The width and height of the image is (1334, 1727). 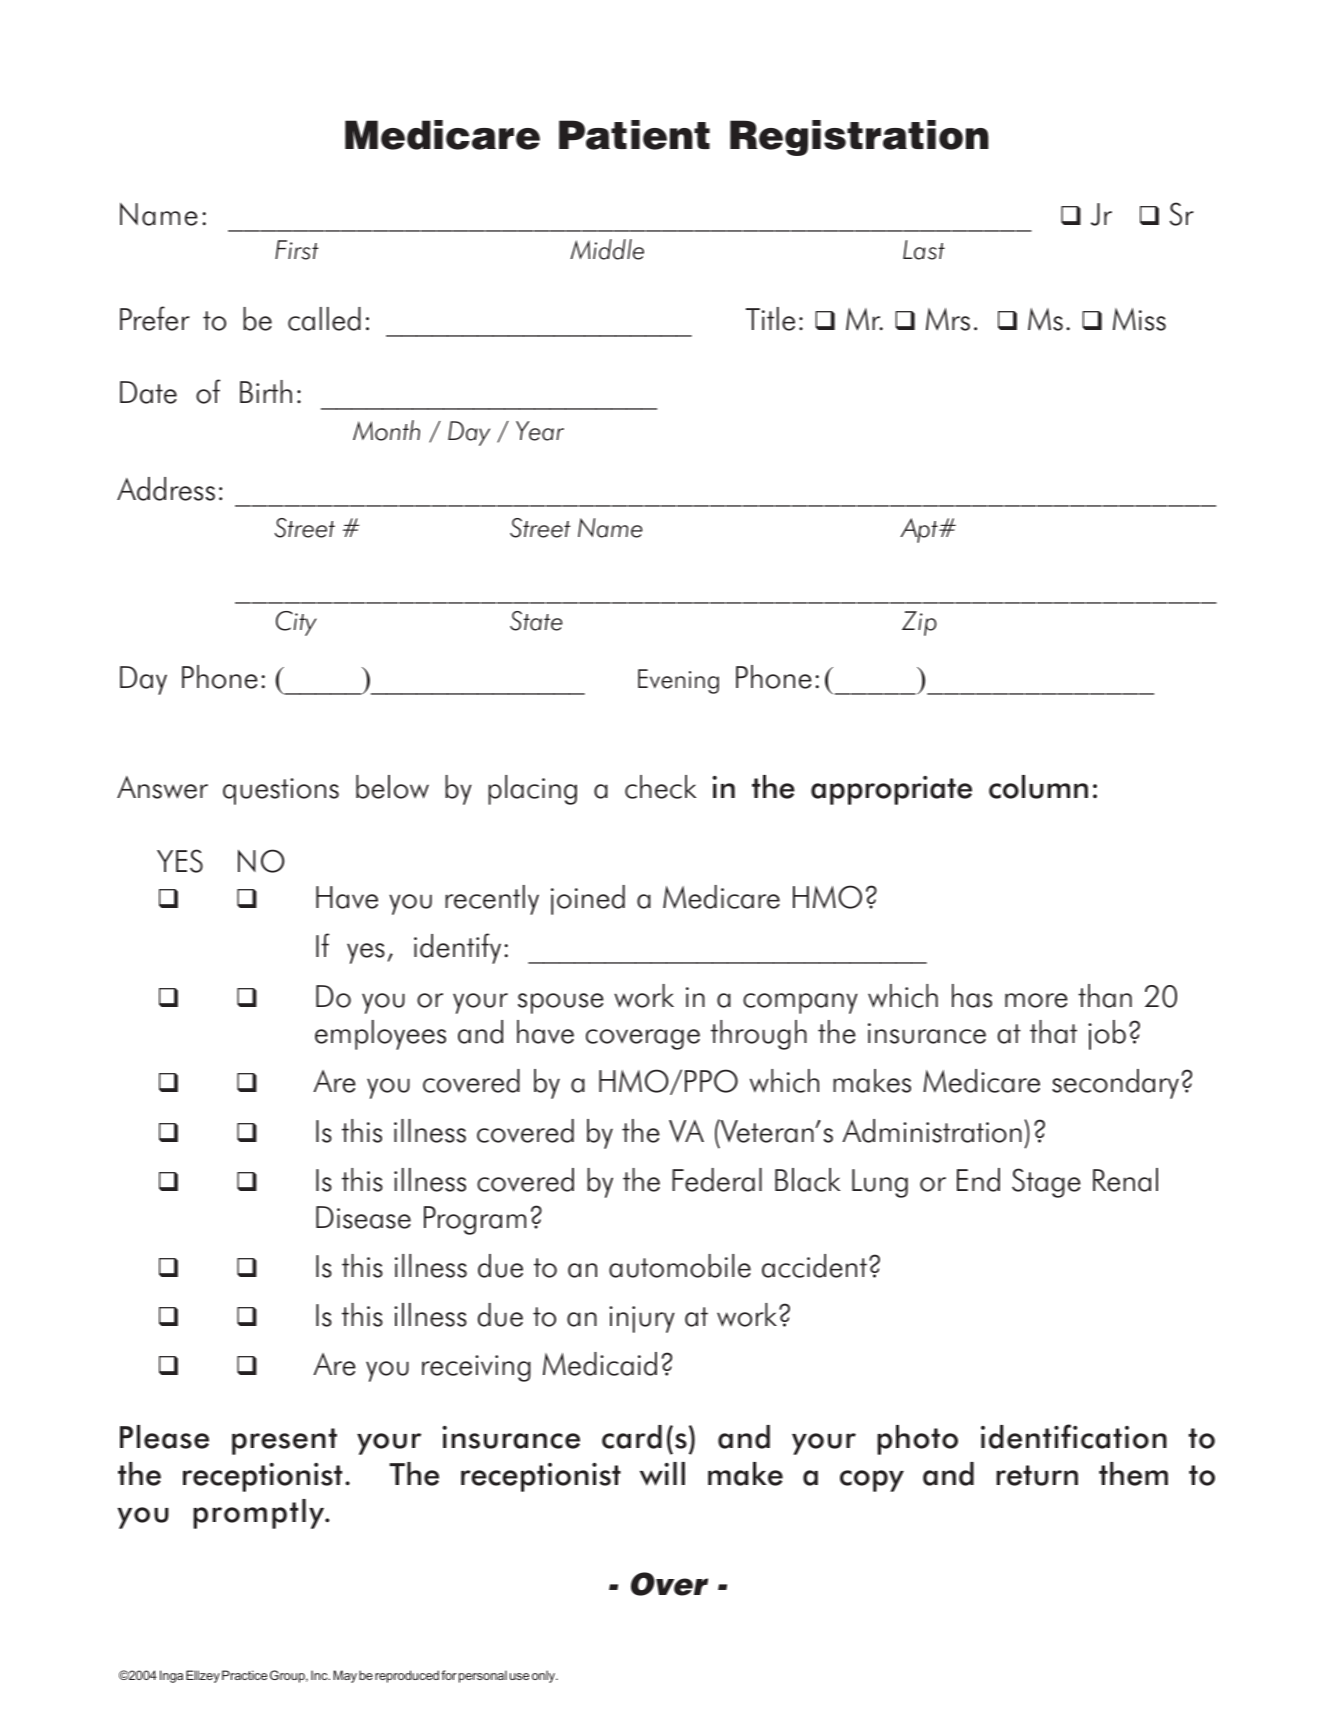 I want to click on Practice, so click(x=244, y=1675).
